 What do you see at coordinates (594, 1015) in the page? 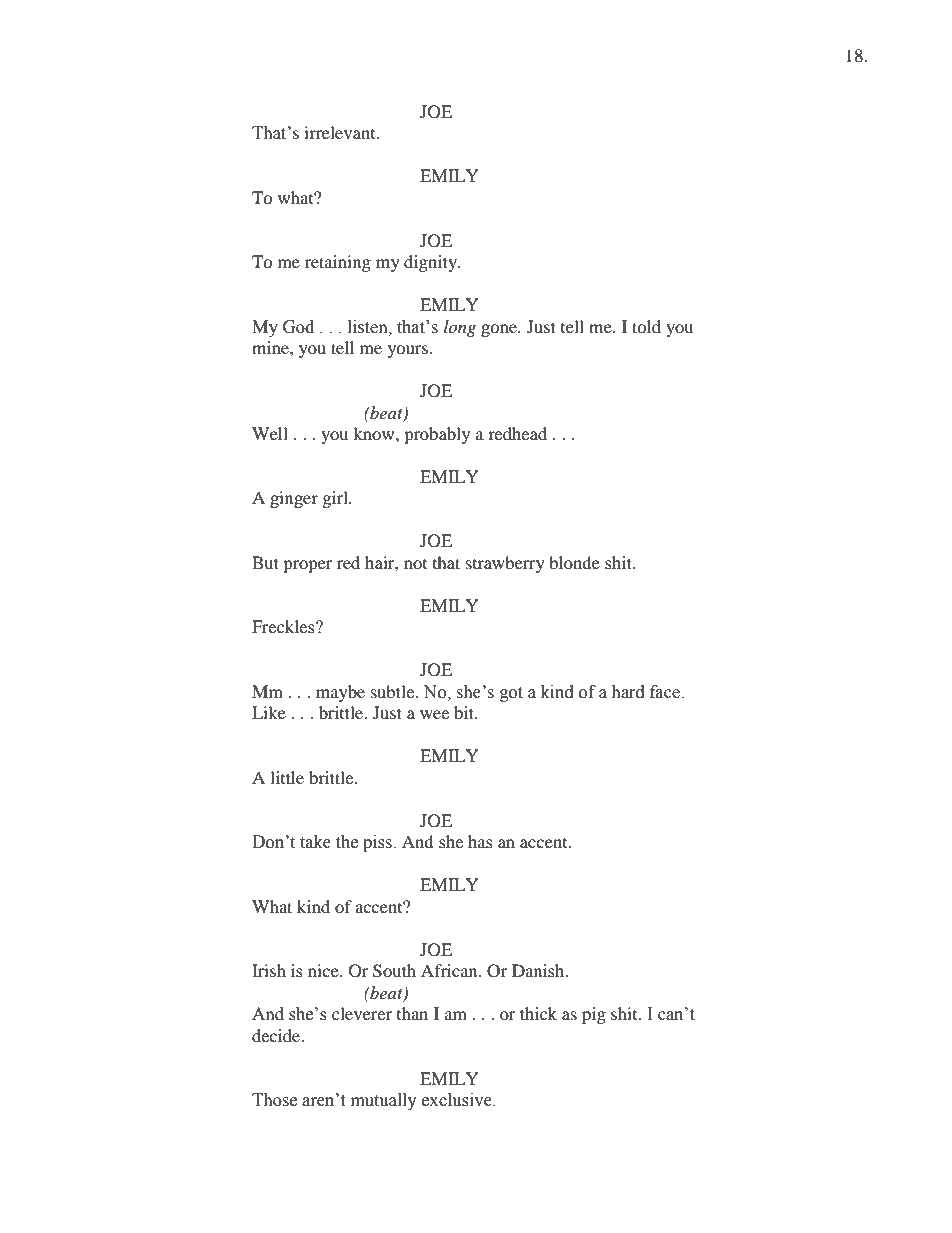
I see `pig` at bounding box center [594, 1015].
